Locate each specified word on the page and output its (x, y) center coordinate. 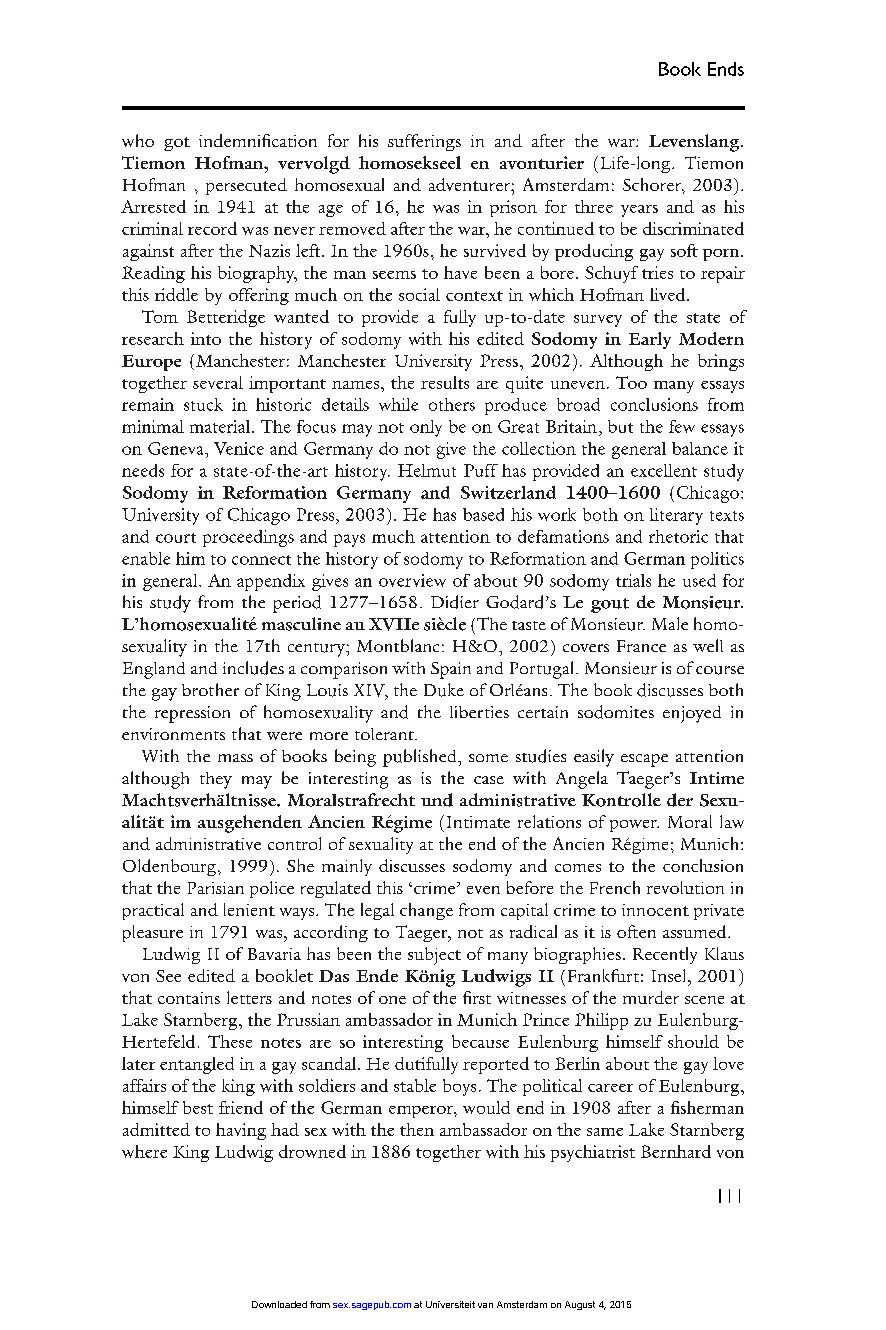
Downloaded (279, 1304)
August (580, 1305)
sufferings (424, 142)
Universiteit (450, 1304)
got (177, 144)
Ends (726, 69)
